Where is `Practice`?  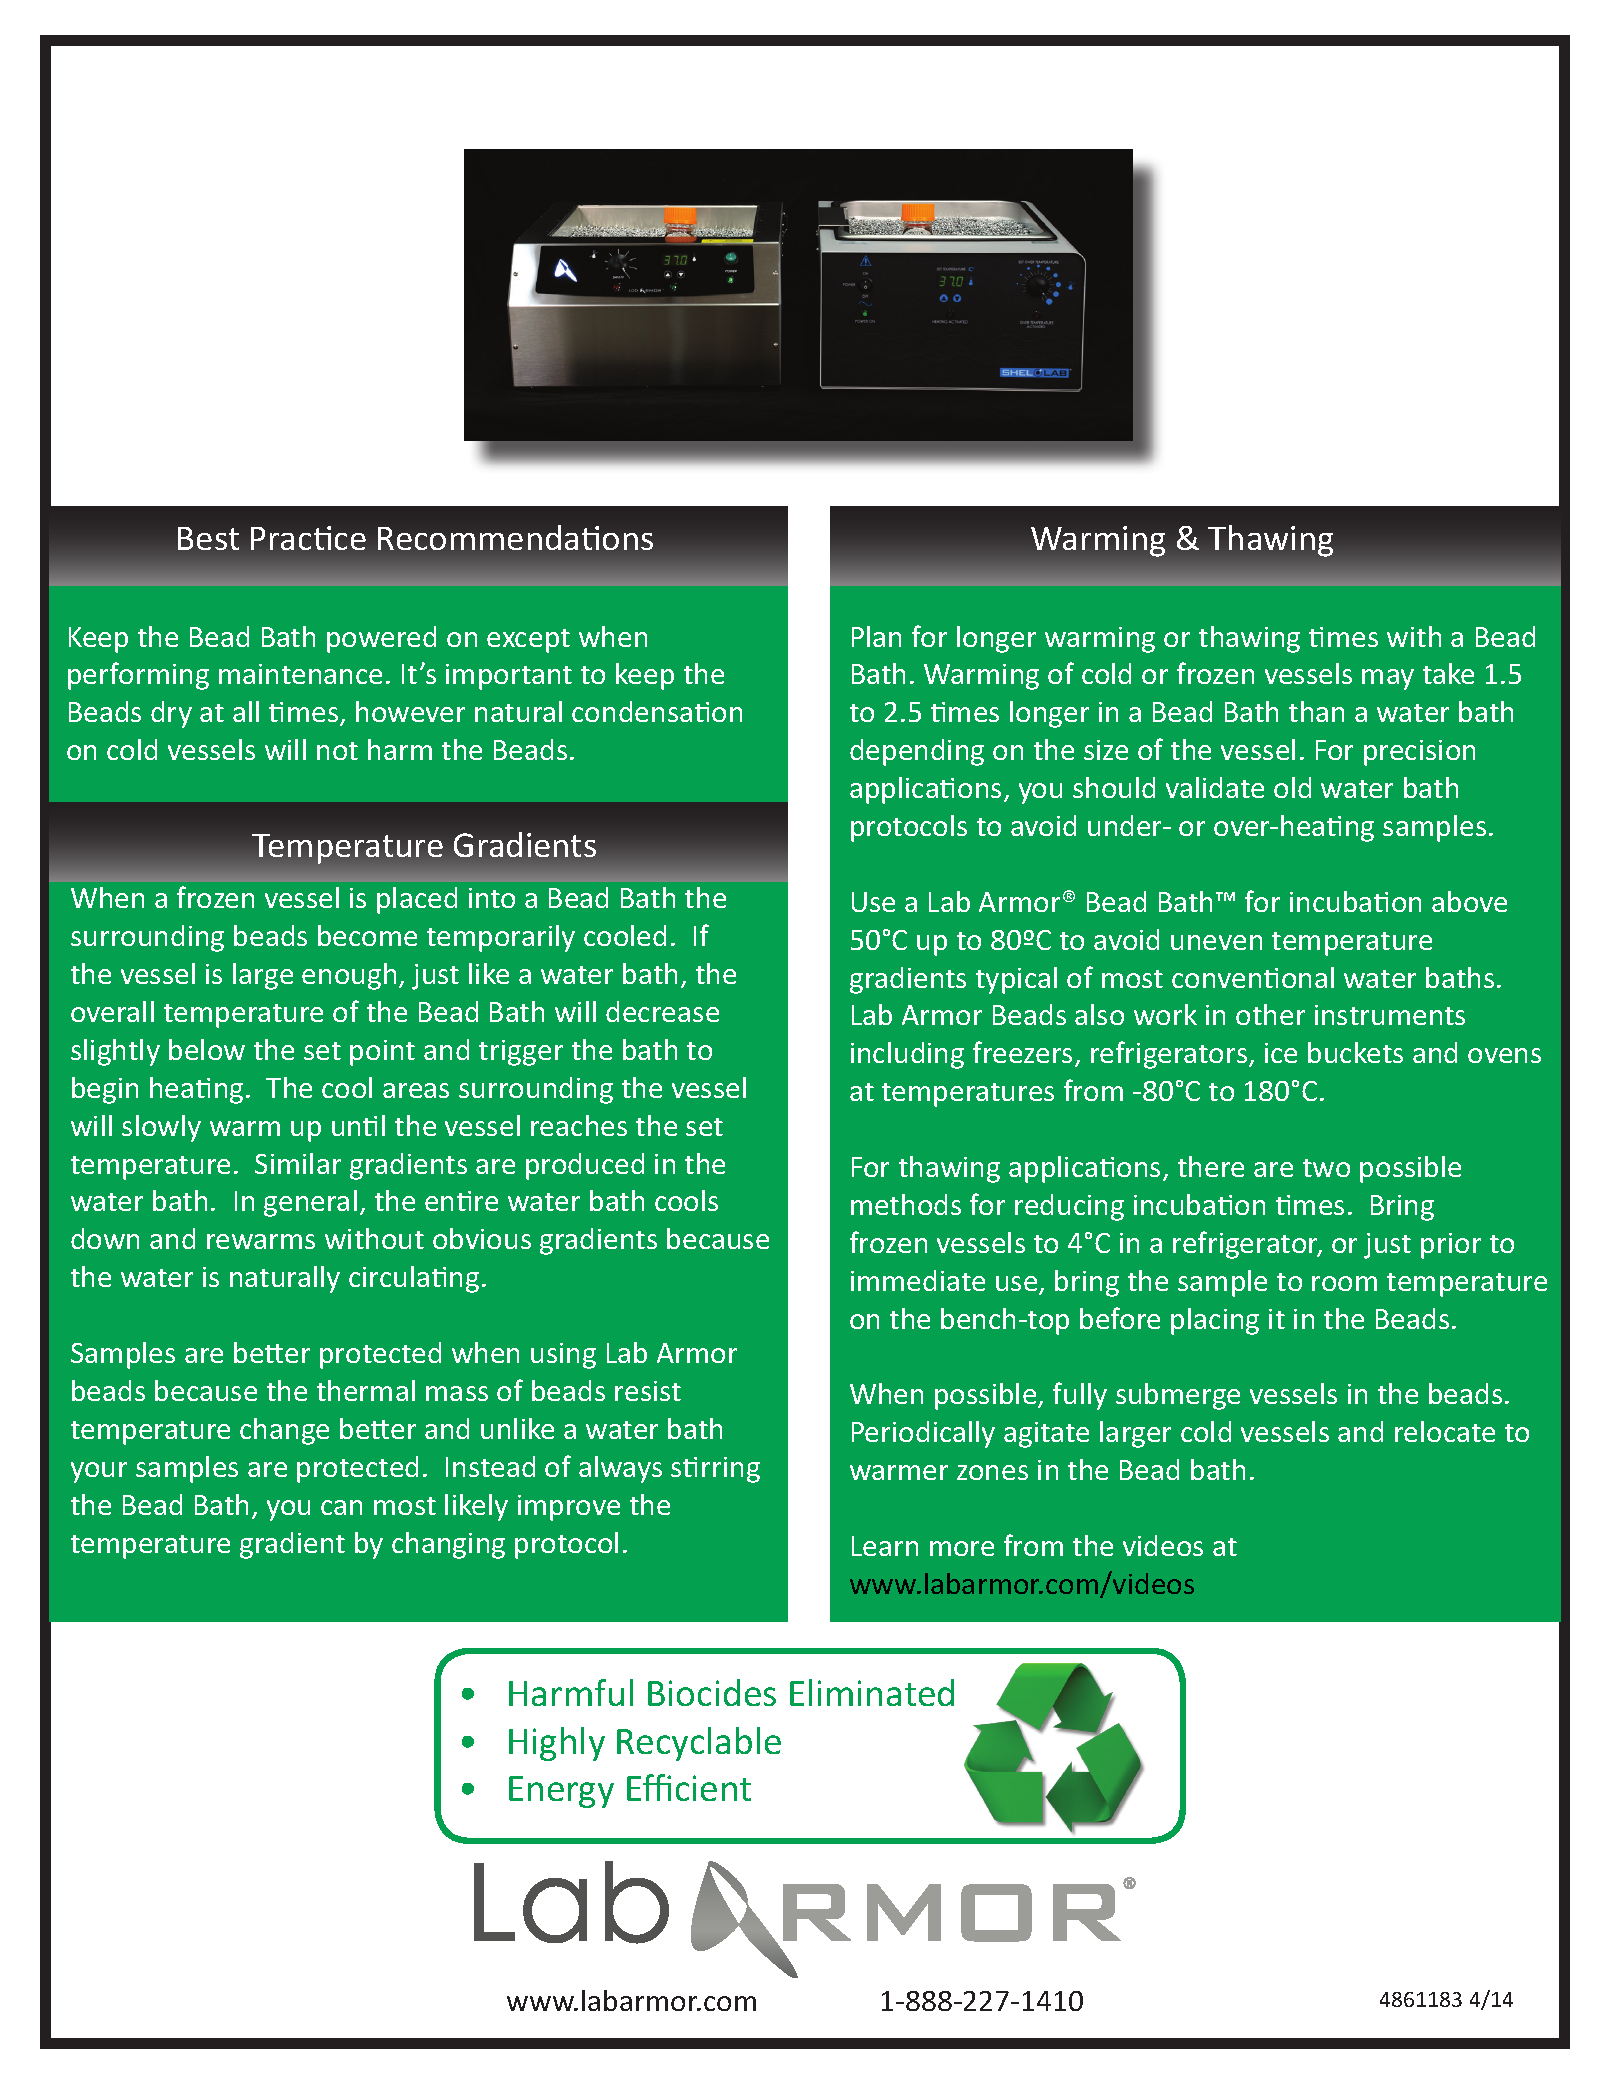 Practice is located at coordinates (308, 538).
